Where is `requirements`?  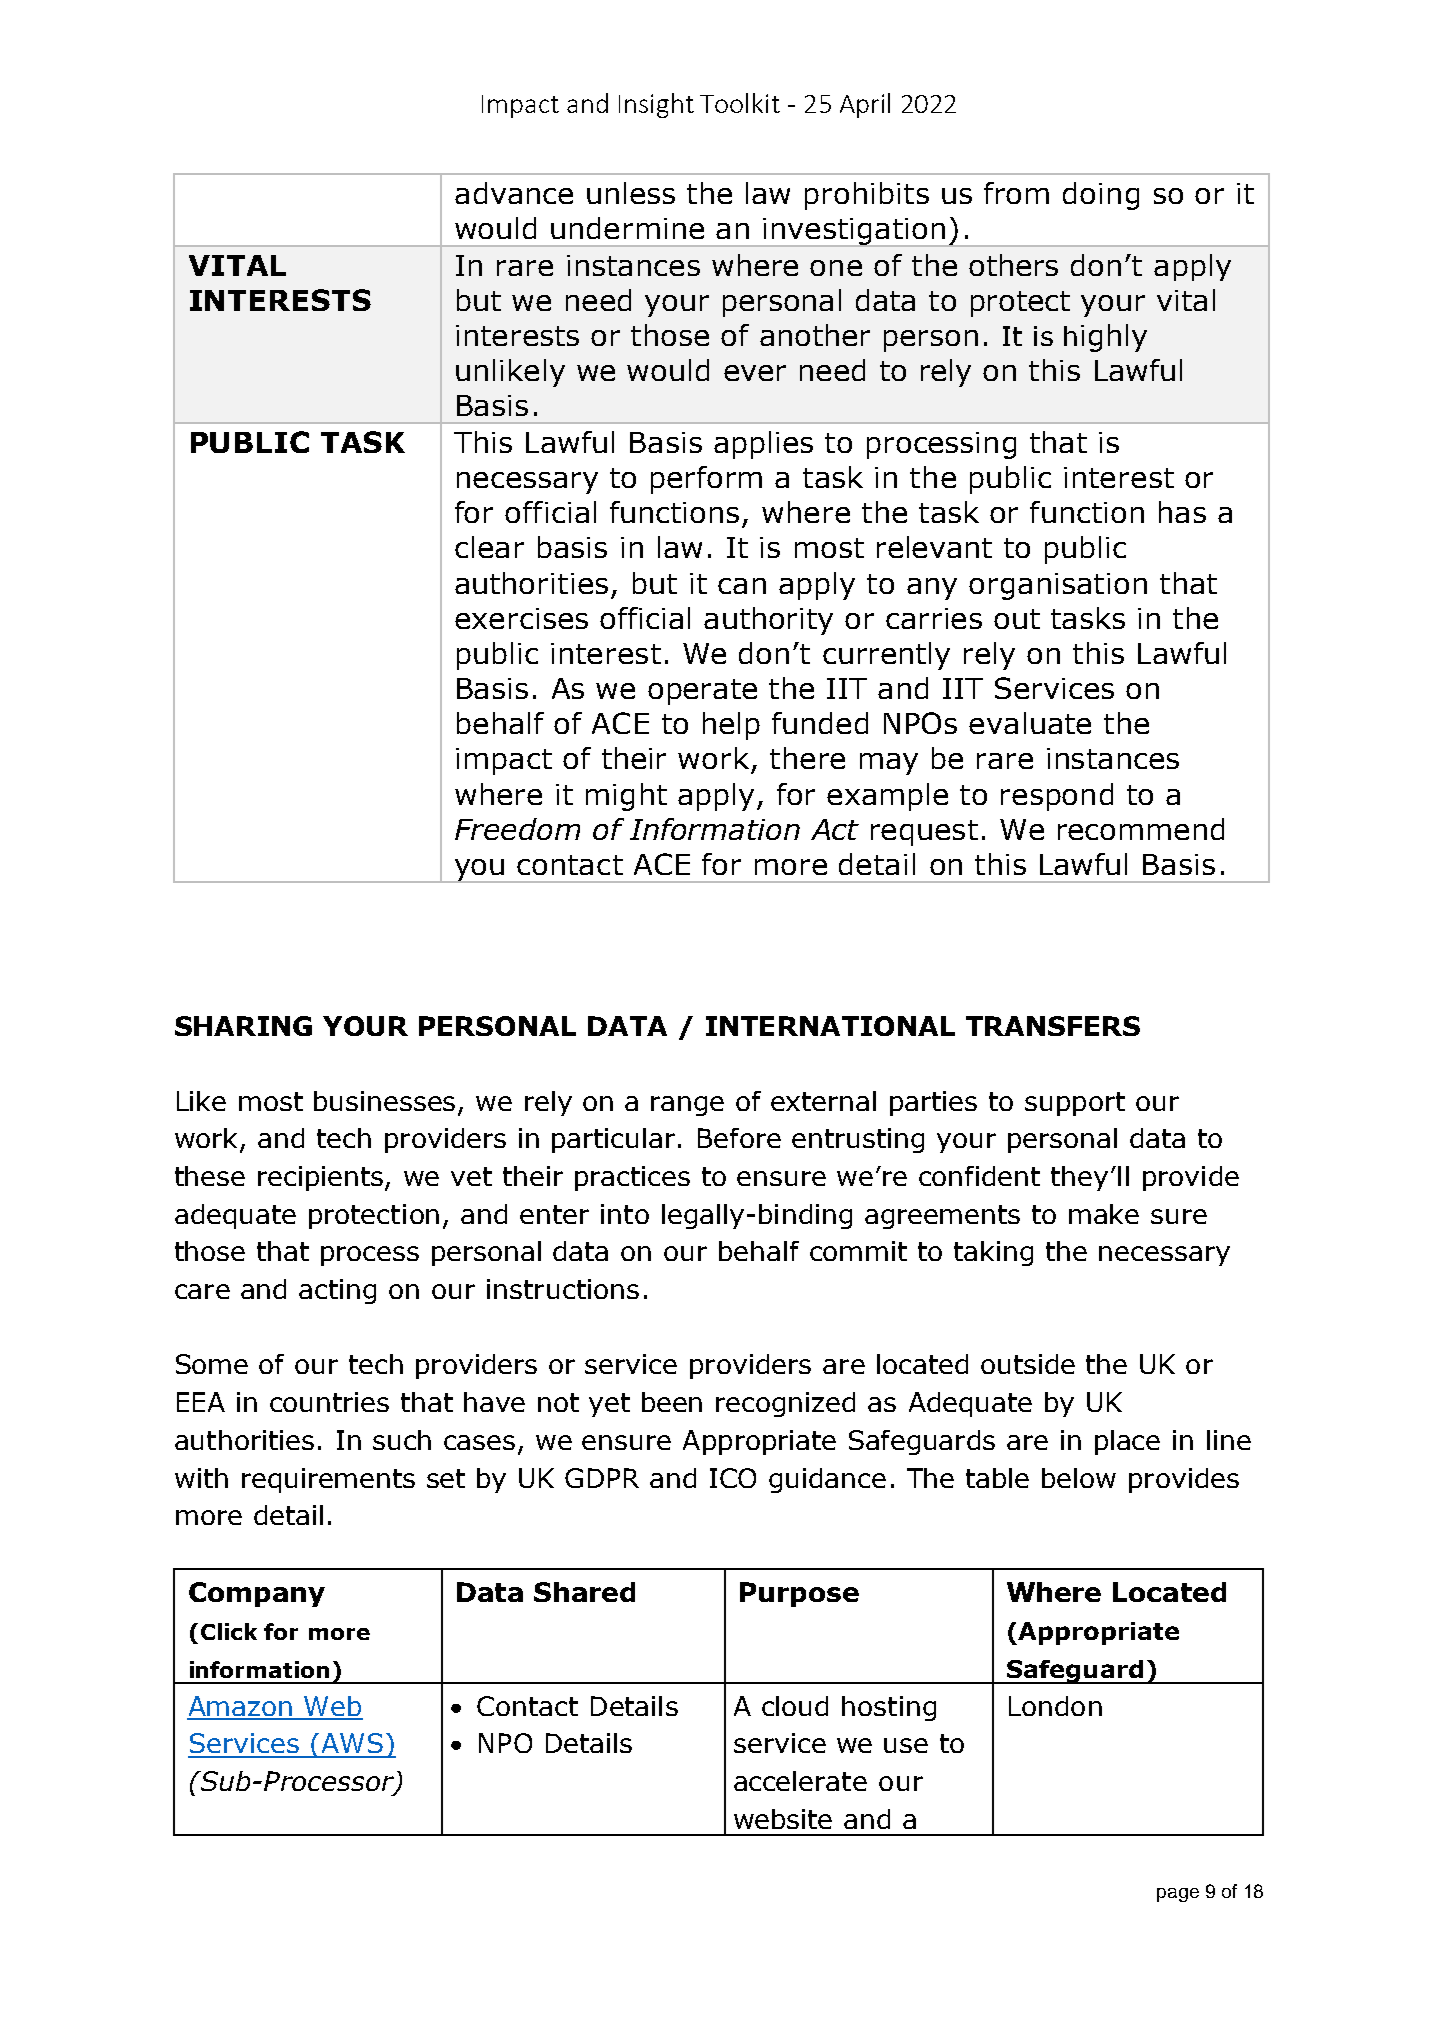
requirements is located at coordinates (328, 1480).
